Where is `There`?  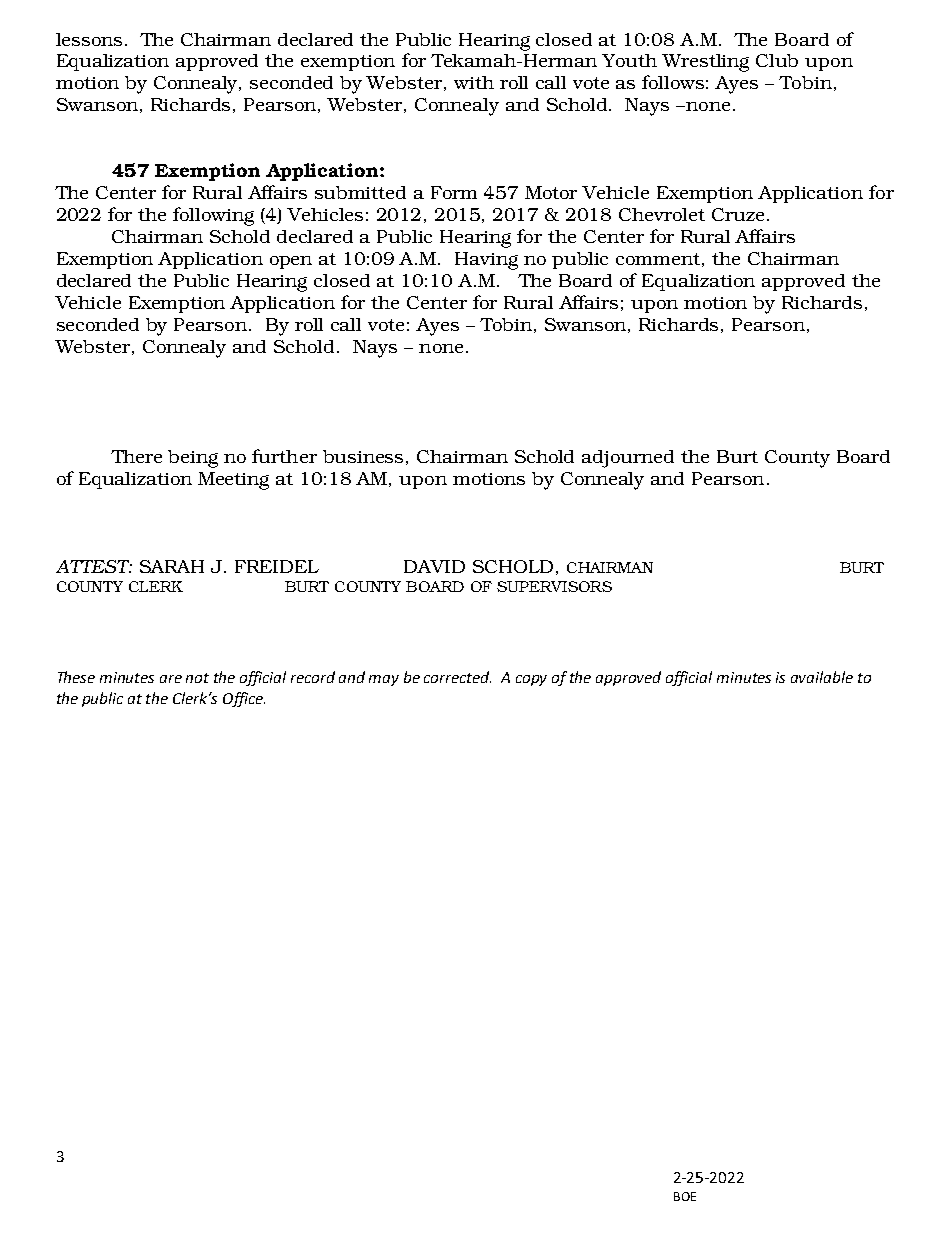 There is located at coordinates (136, 456).
